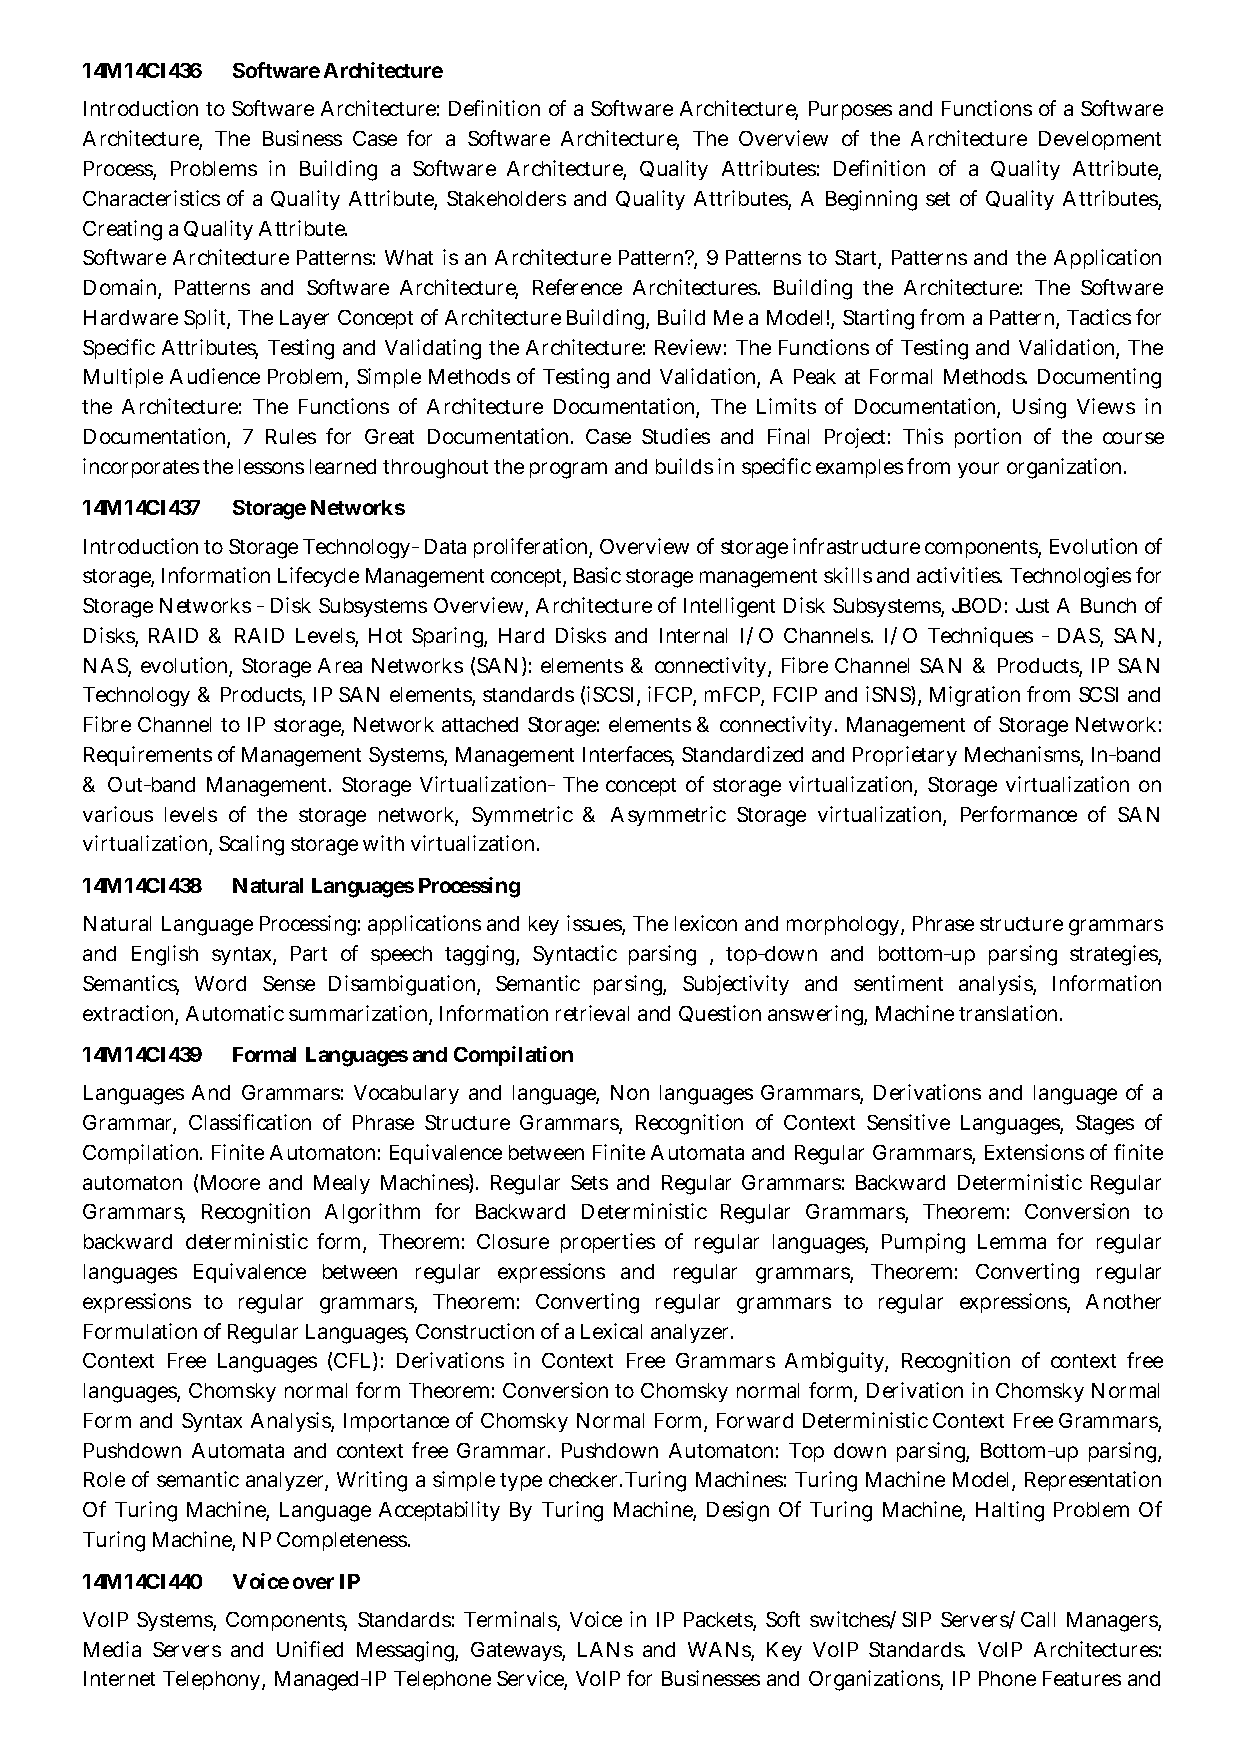  What do you see at coordinates (151, 198) in the document?
I see `Characteristics` at bounding box center [151, 198].
